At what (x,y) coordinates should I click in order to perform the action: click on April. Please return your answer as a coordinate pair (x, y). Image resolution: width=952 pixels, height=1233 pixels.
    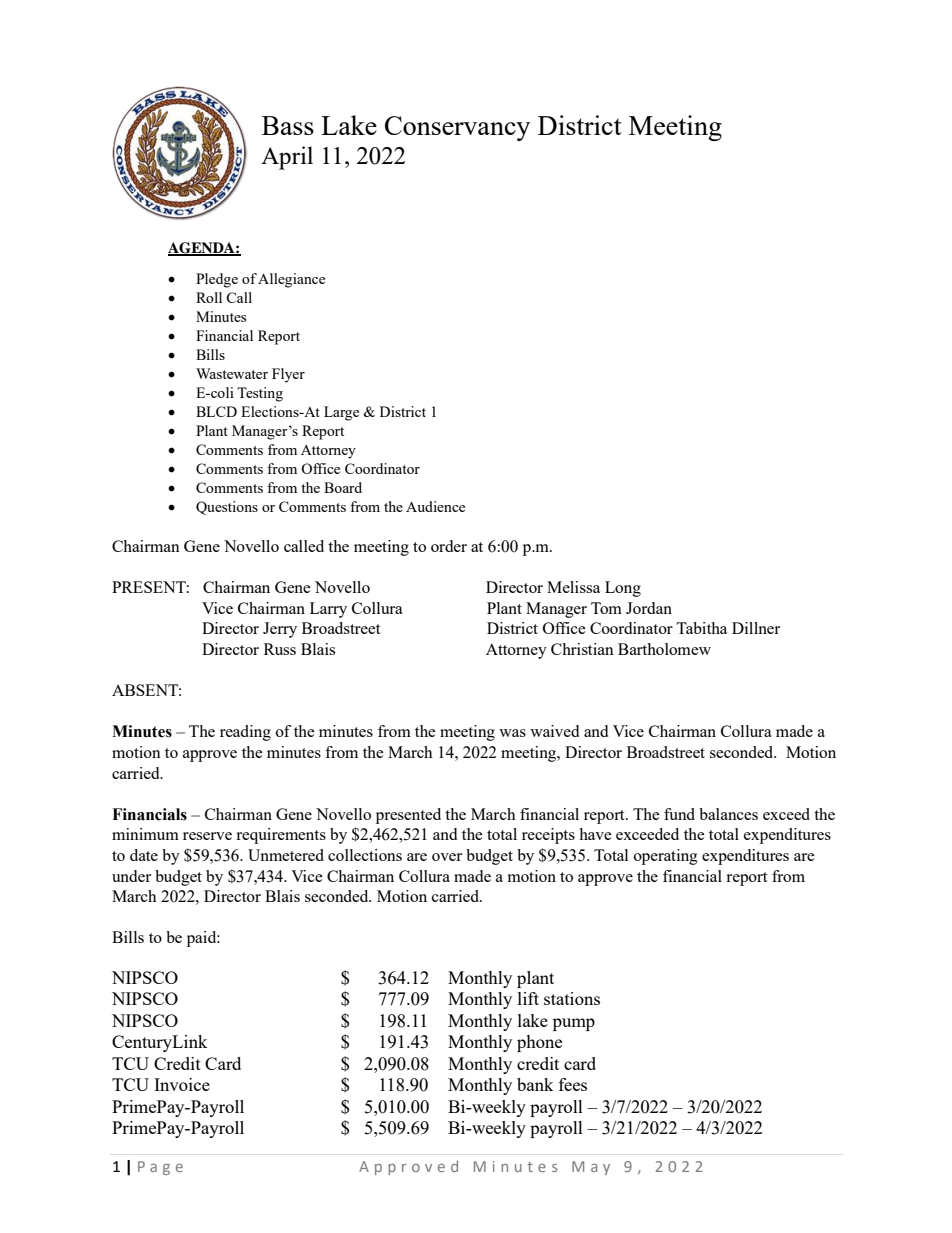
    Looking at the image, I should click on (287, 158).
